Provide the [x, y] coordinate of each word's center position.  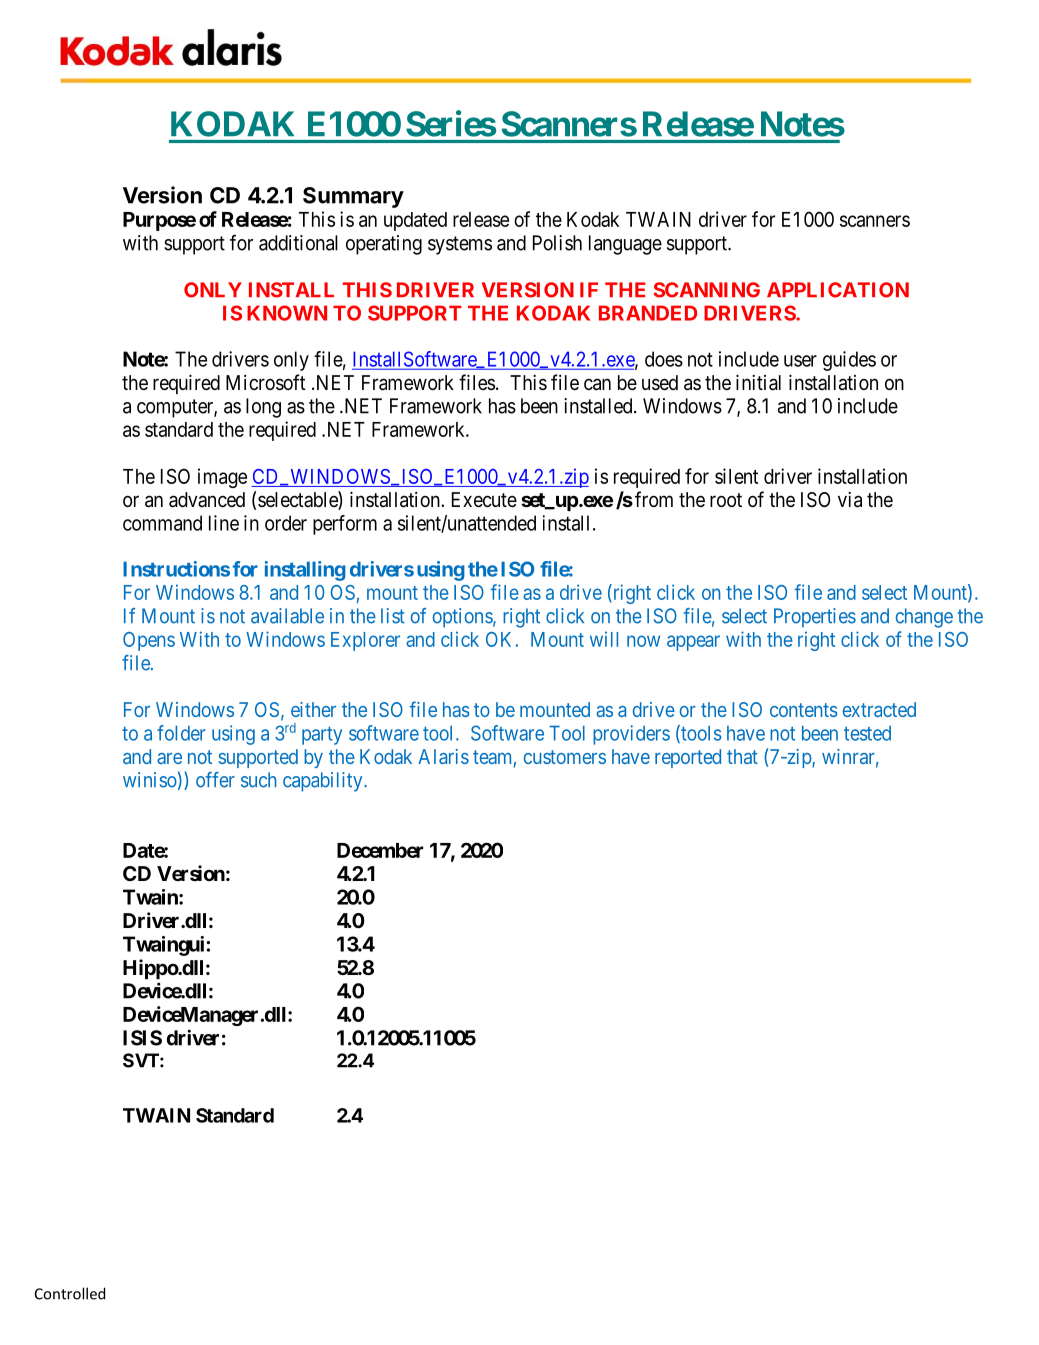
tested [867, 733]
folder [181, 733]
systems [460, 245]
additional [298, 243]
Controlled [70, 1293]
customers [565, 757]
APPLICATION [838, 290]
